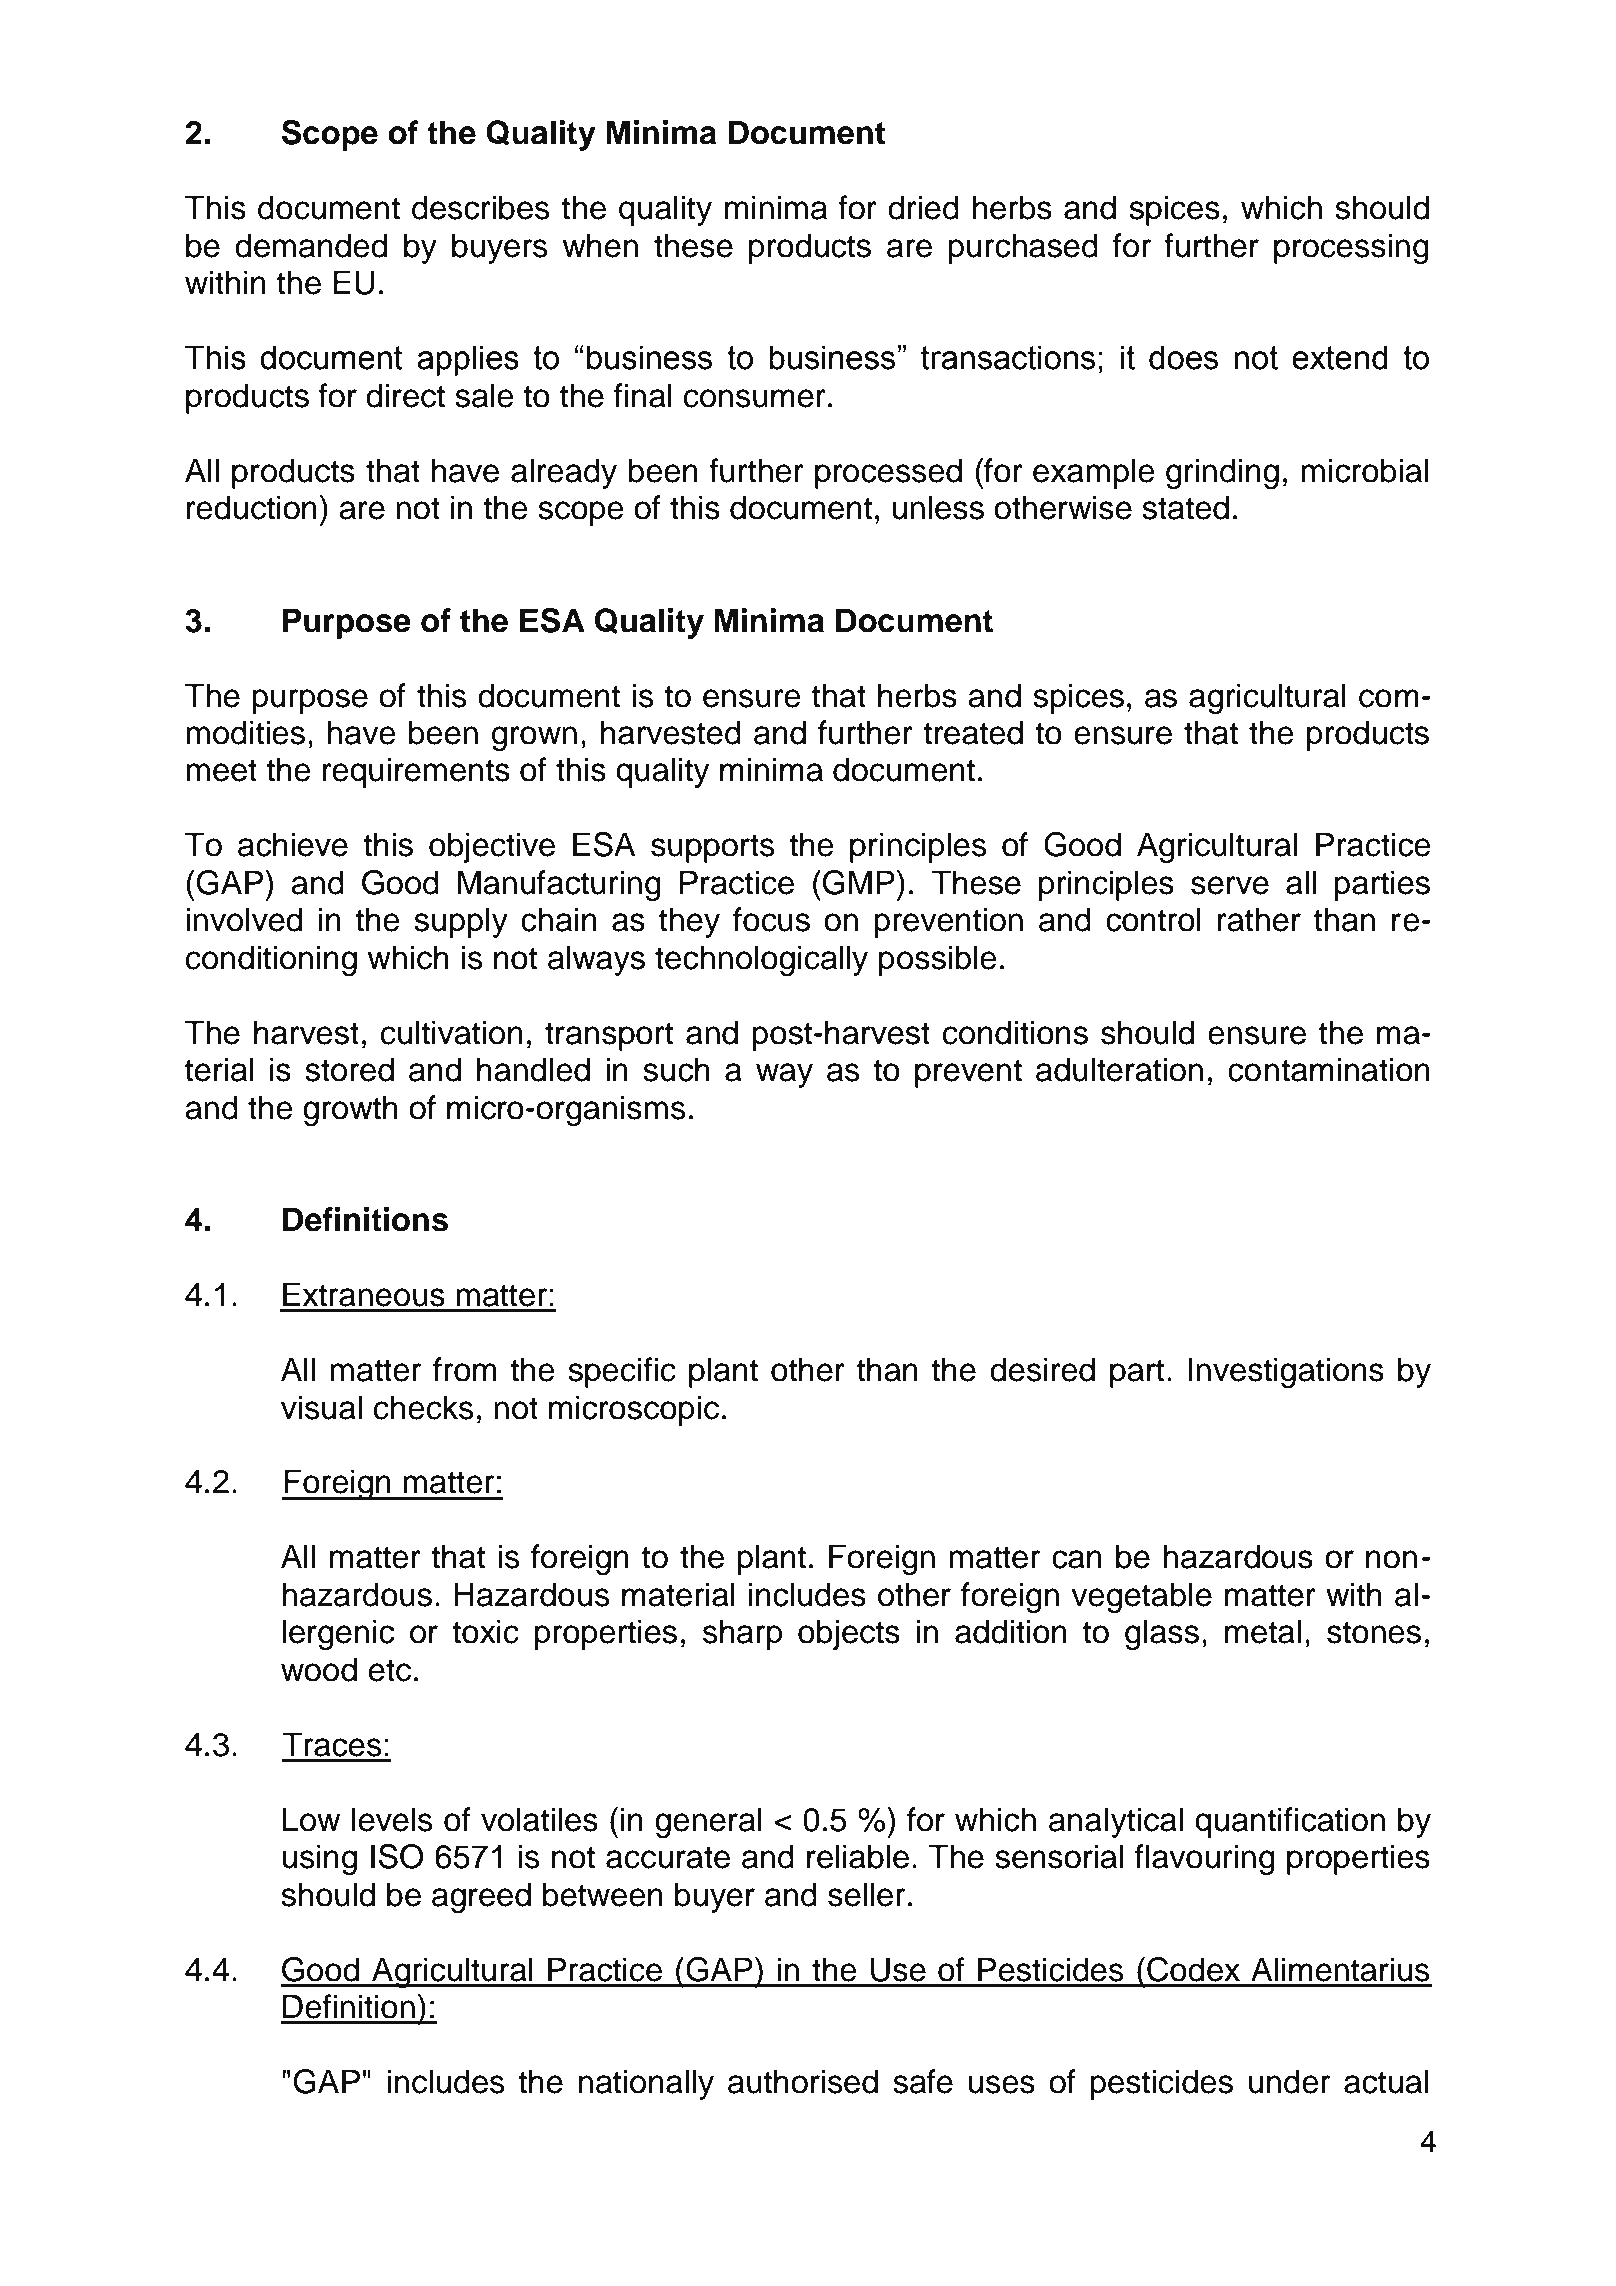 This page has width=1616, height=2286. Describe the element at coordinates (1289, 2081) in the page. I see `under` at that location.
